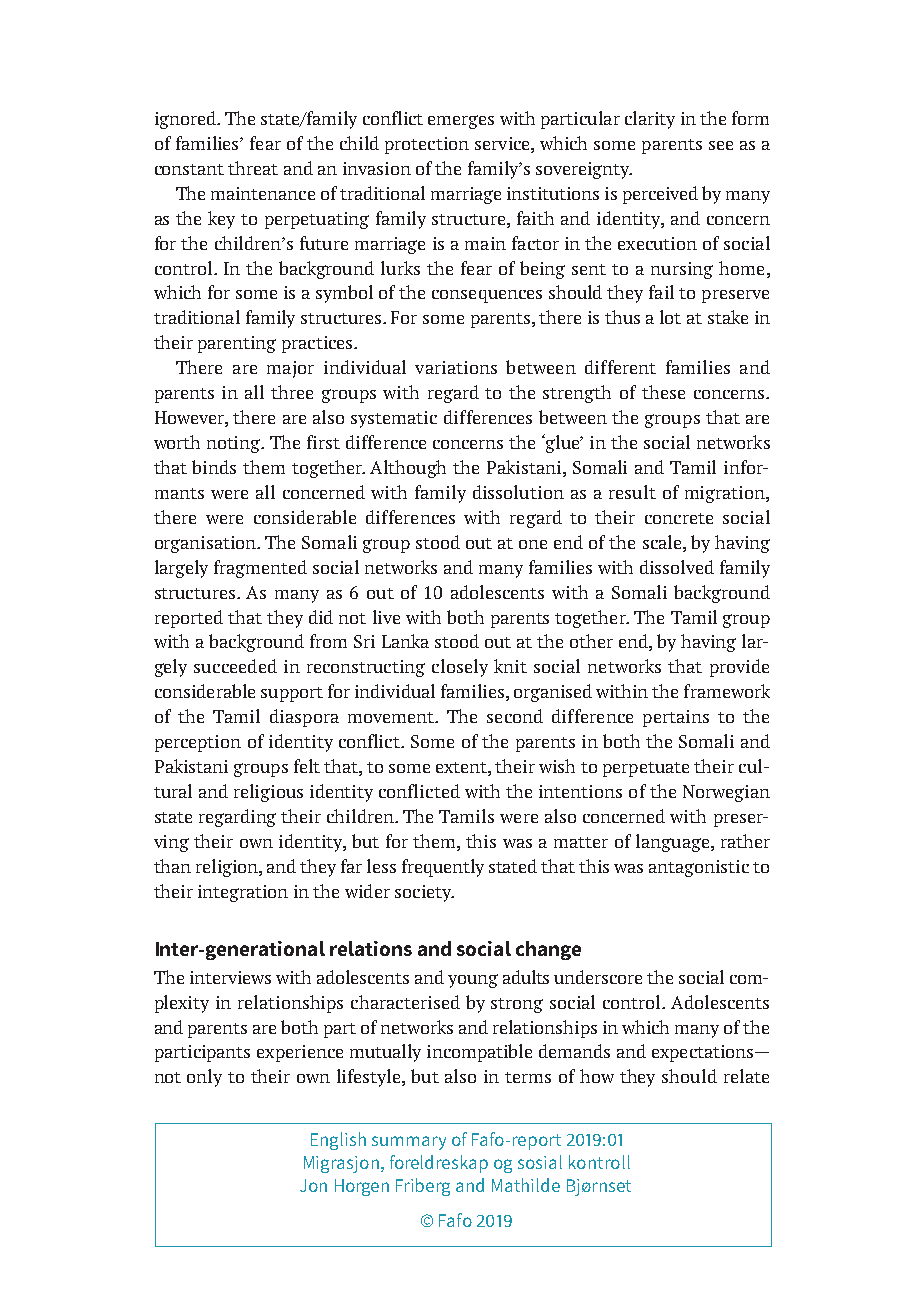 The image size is (924, 1305). Describe the element at coordinates (260, 569) in the page. I see `fragmented` at that location.
